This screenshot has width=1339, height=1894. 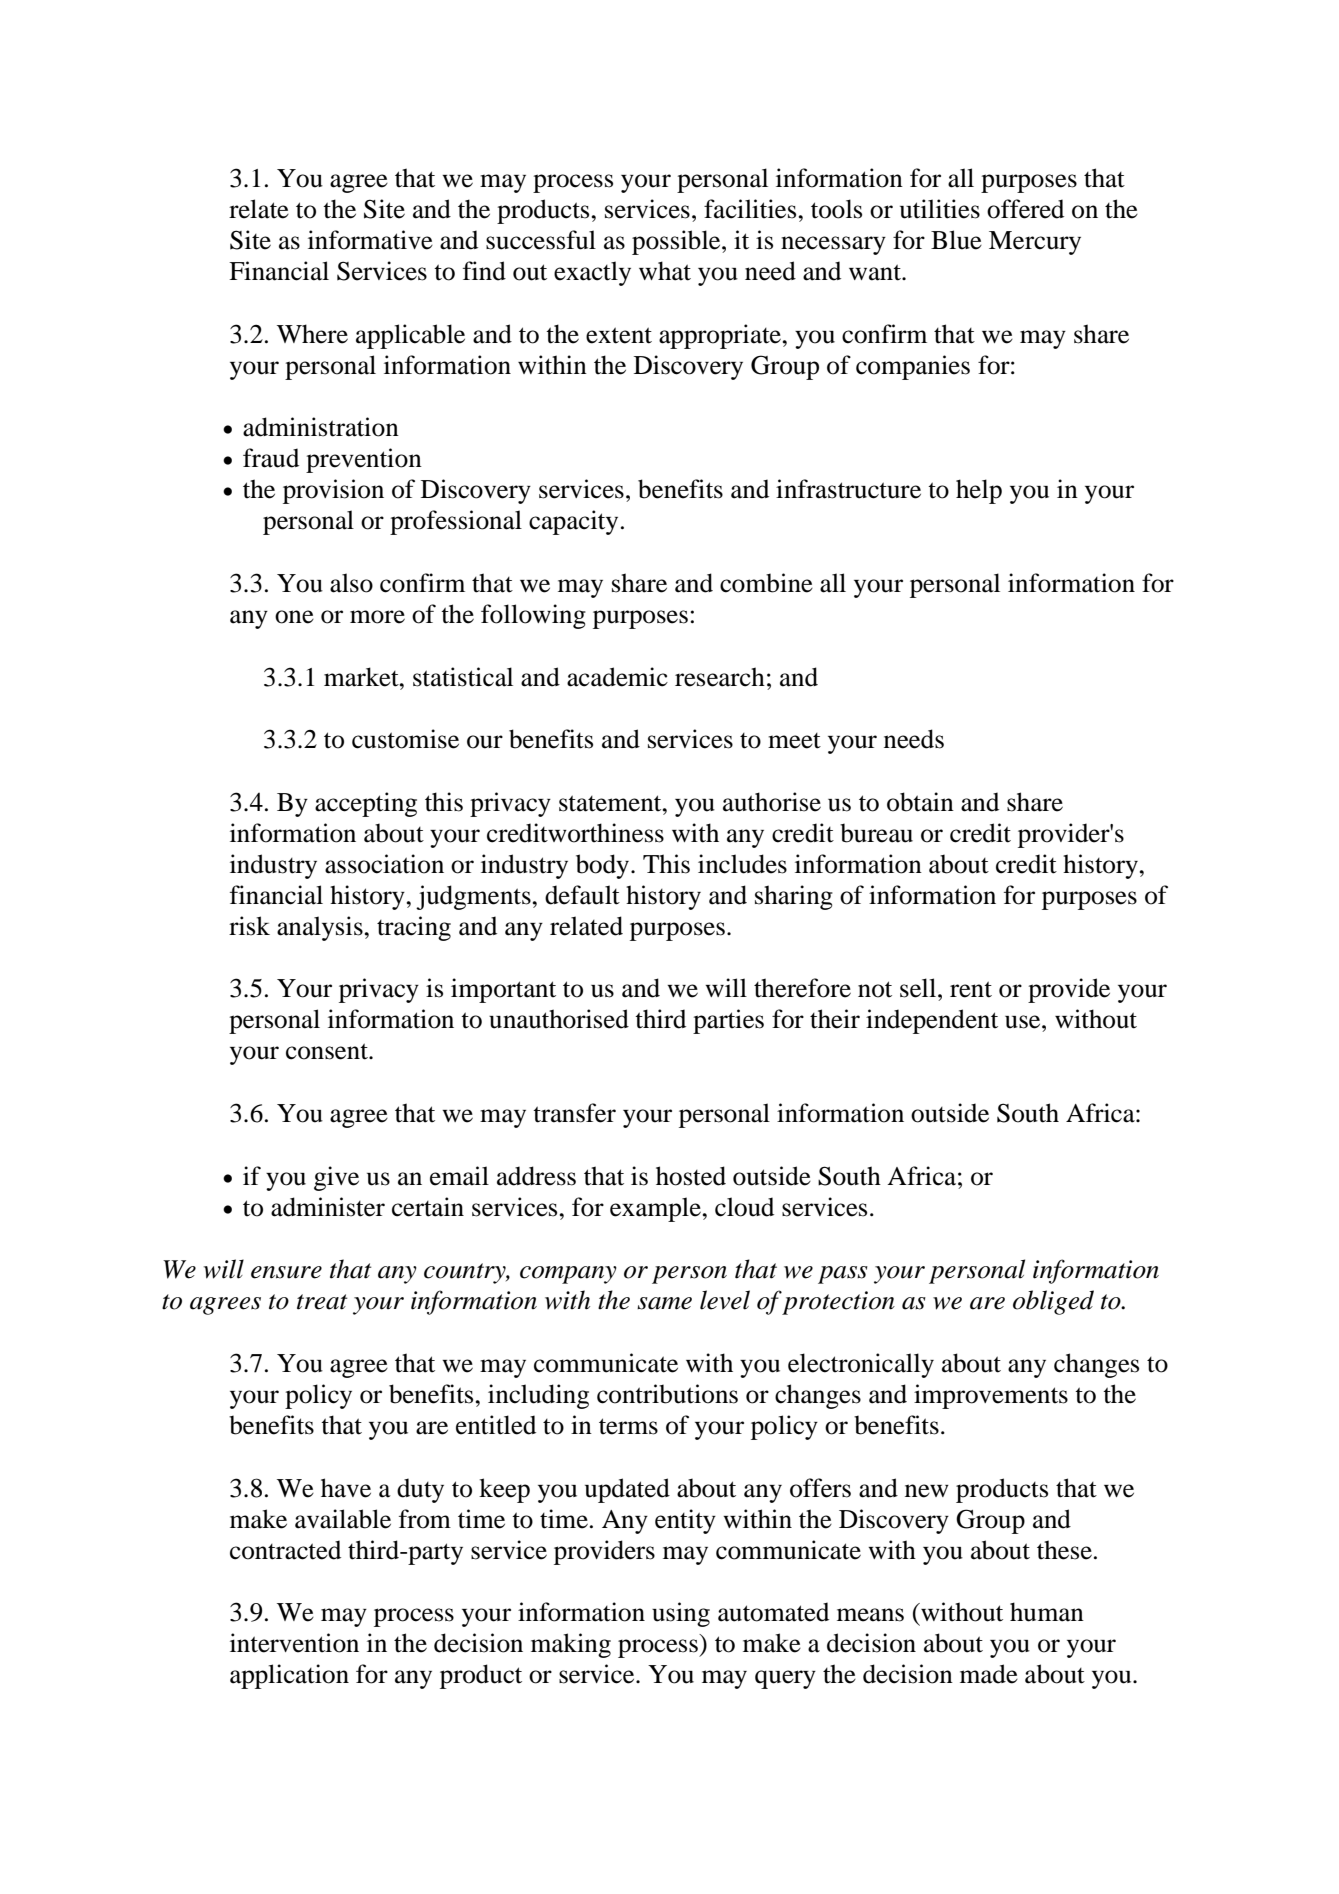 I want to click on obliged, so click(x=1053, y=1302).
